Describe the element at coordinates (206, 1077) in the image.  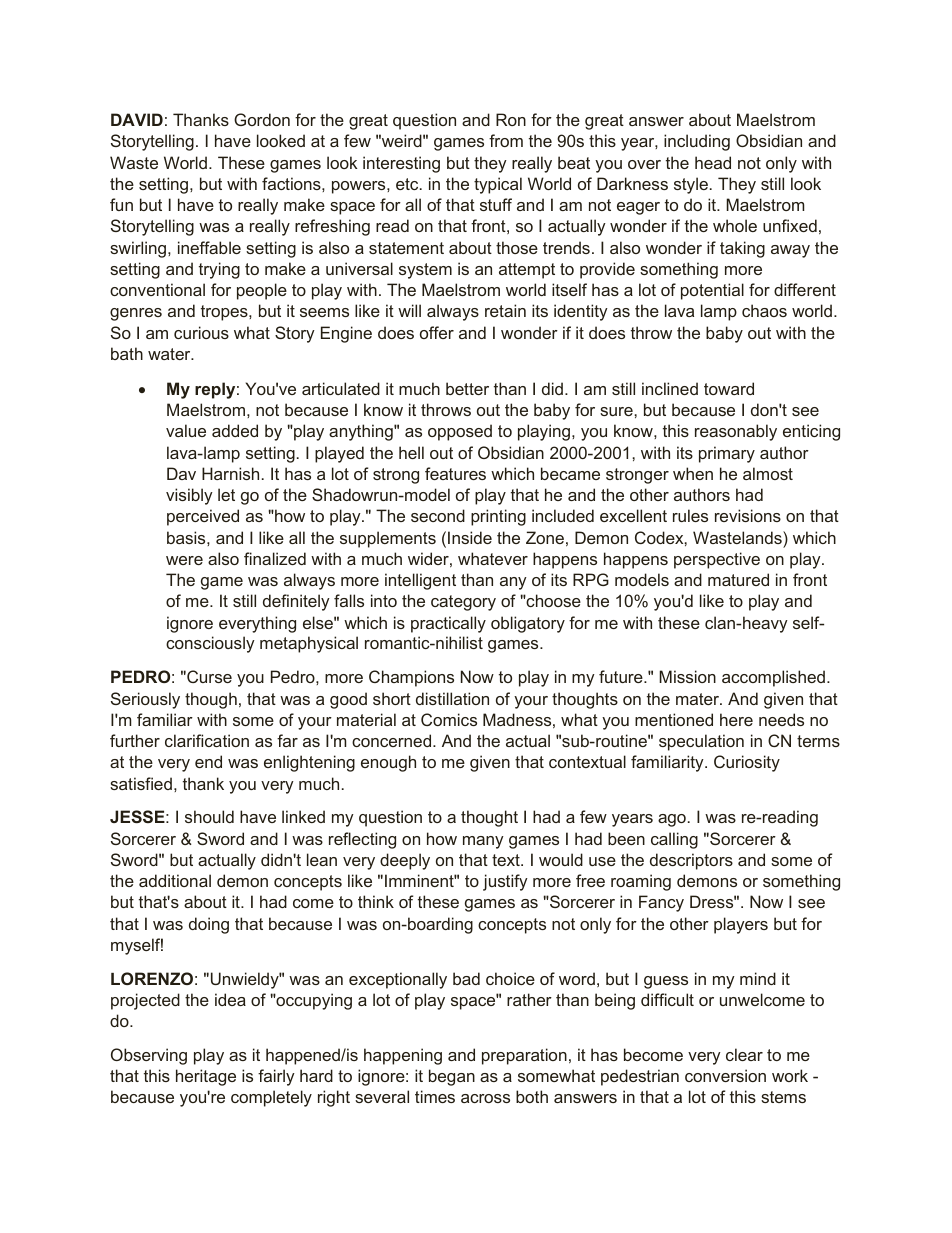
I see `heritage` at that location.
